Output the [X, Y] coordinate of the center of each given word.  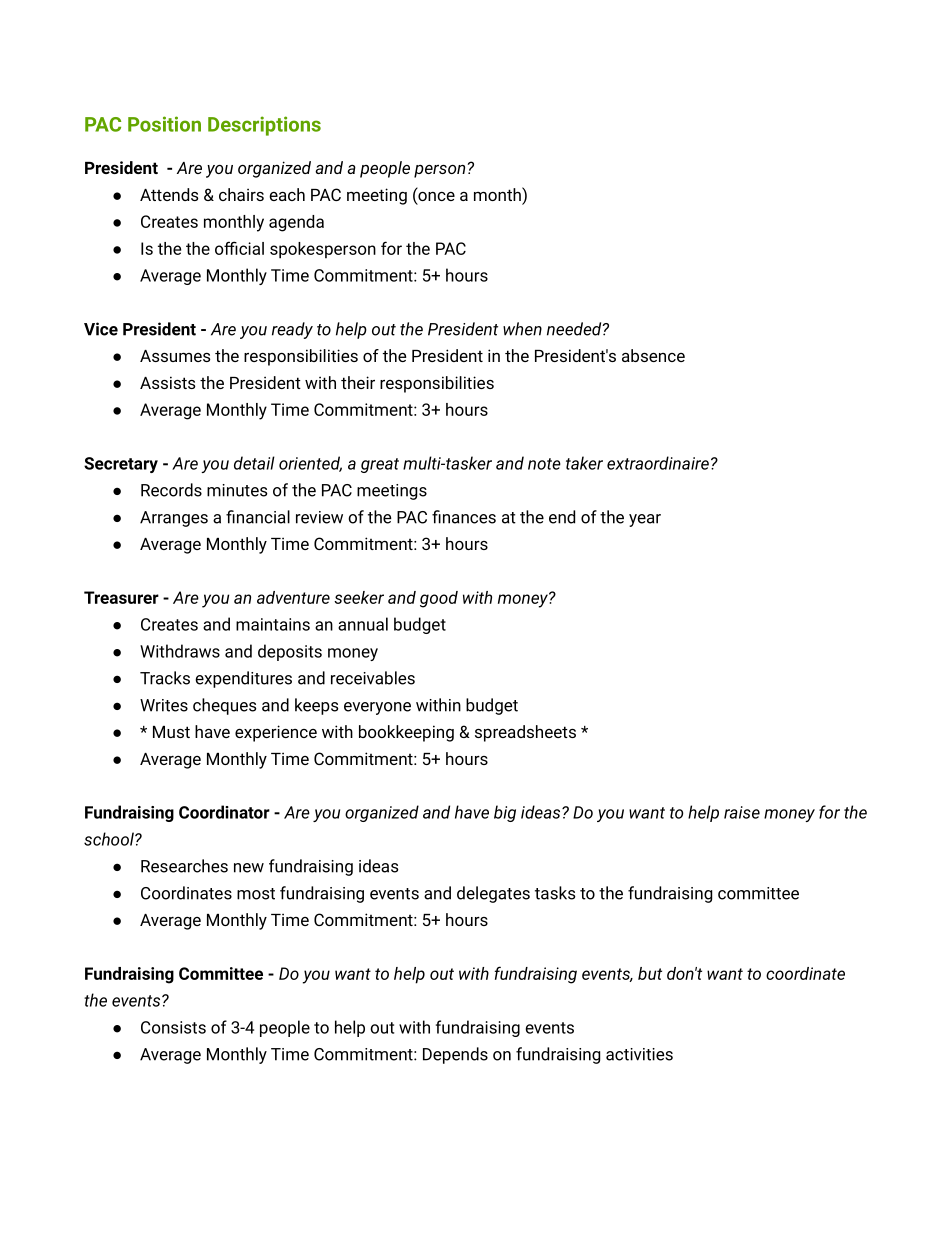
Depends [455, 1055]
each [287, 194]
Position [164, 124]
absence [653, 355]
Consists [173, 1027]
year [645, 520]
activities [639, 1054]
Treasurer [121, 597]
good [439, 599]
